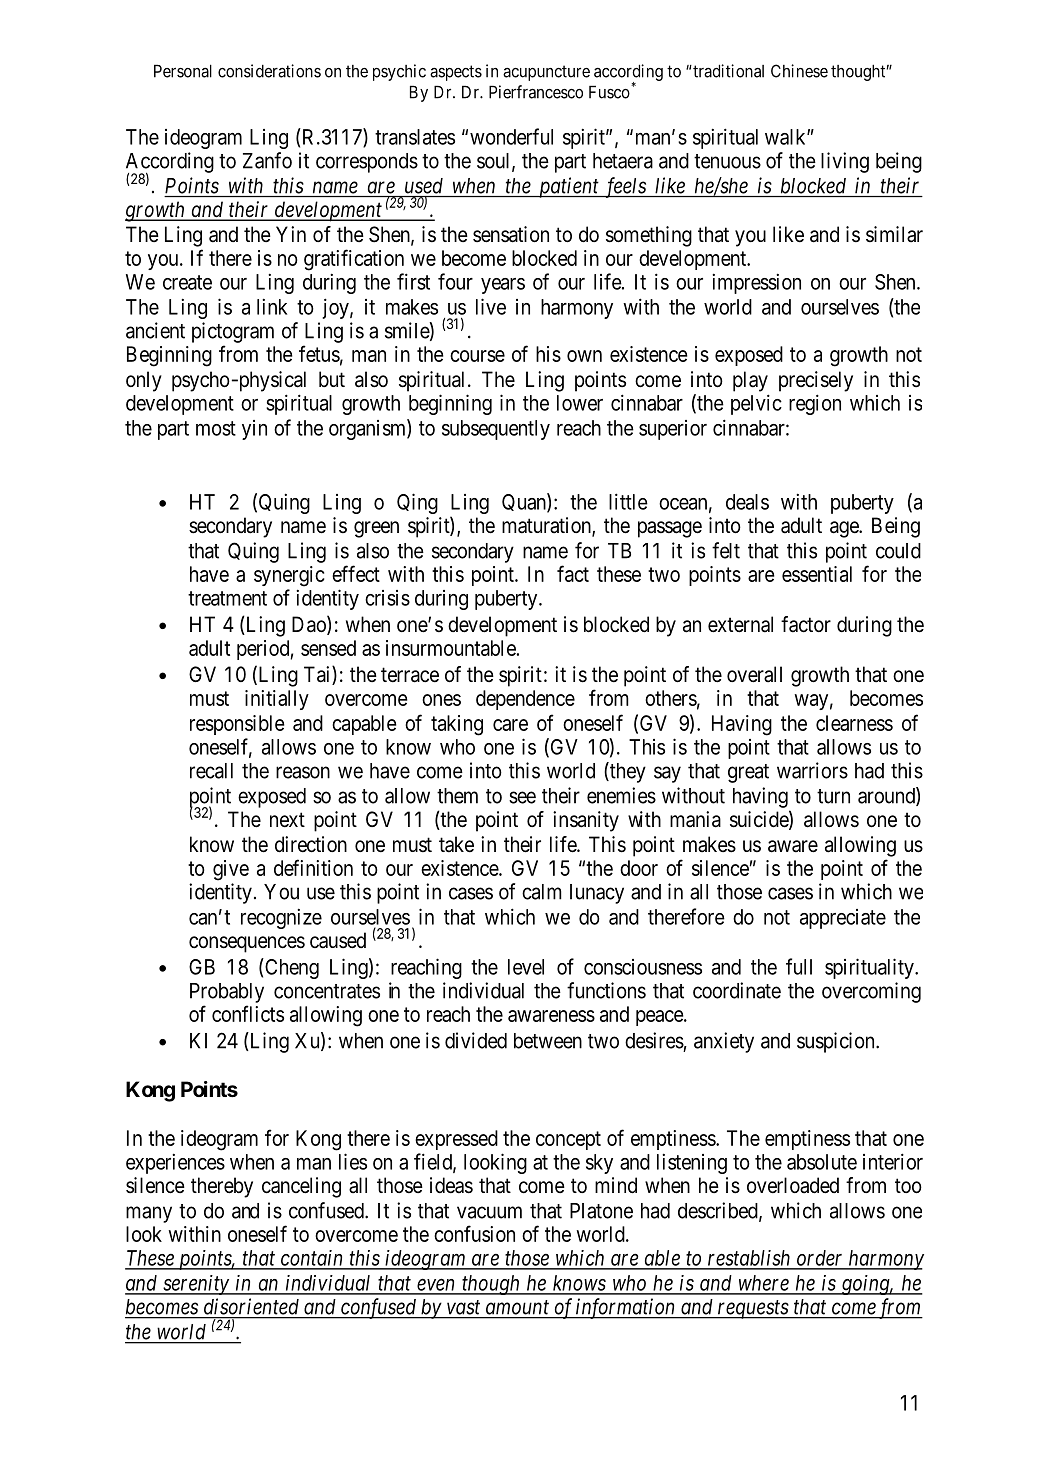 Image resolution: width=1047 pixels, height=1479 pixels. I want to click on give, so click(231, 870).
